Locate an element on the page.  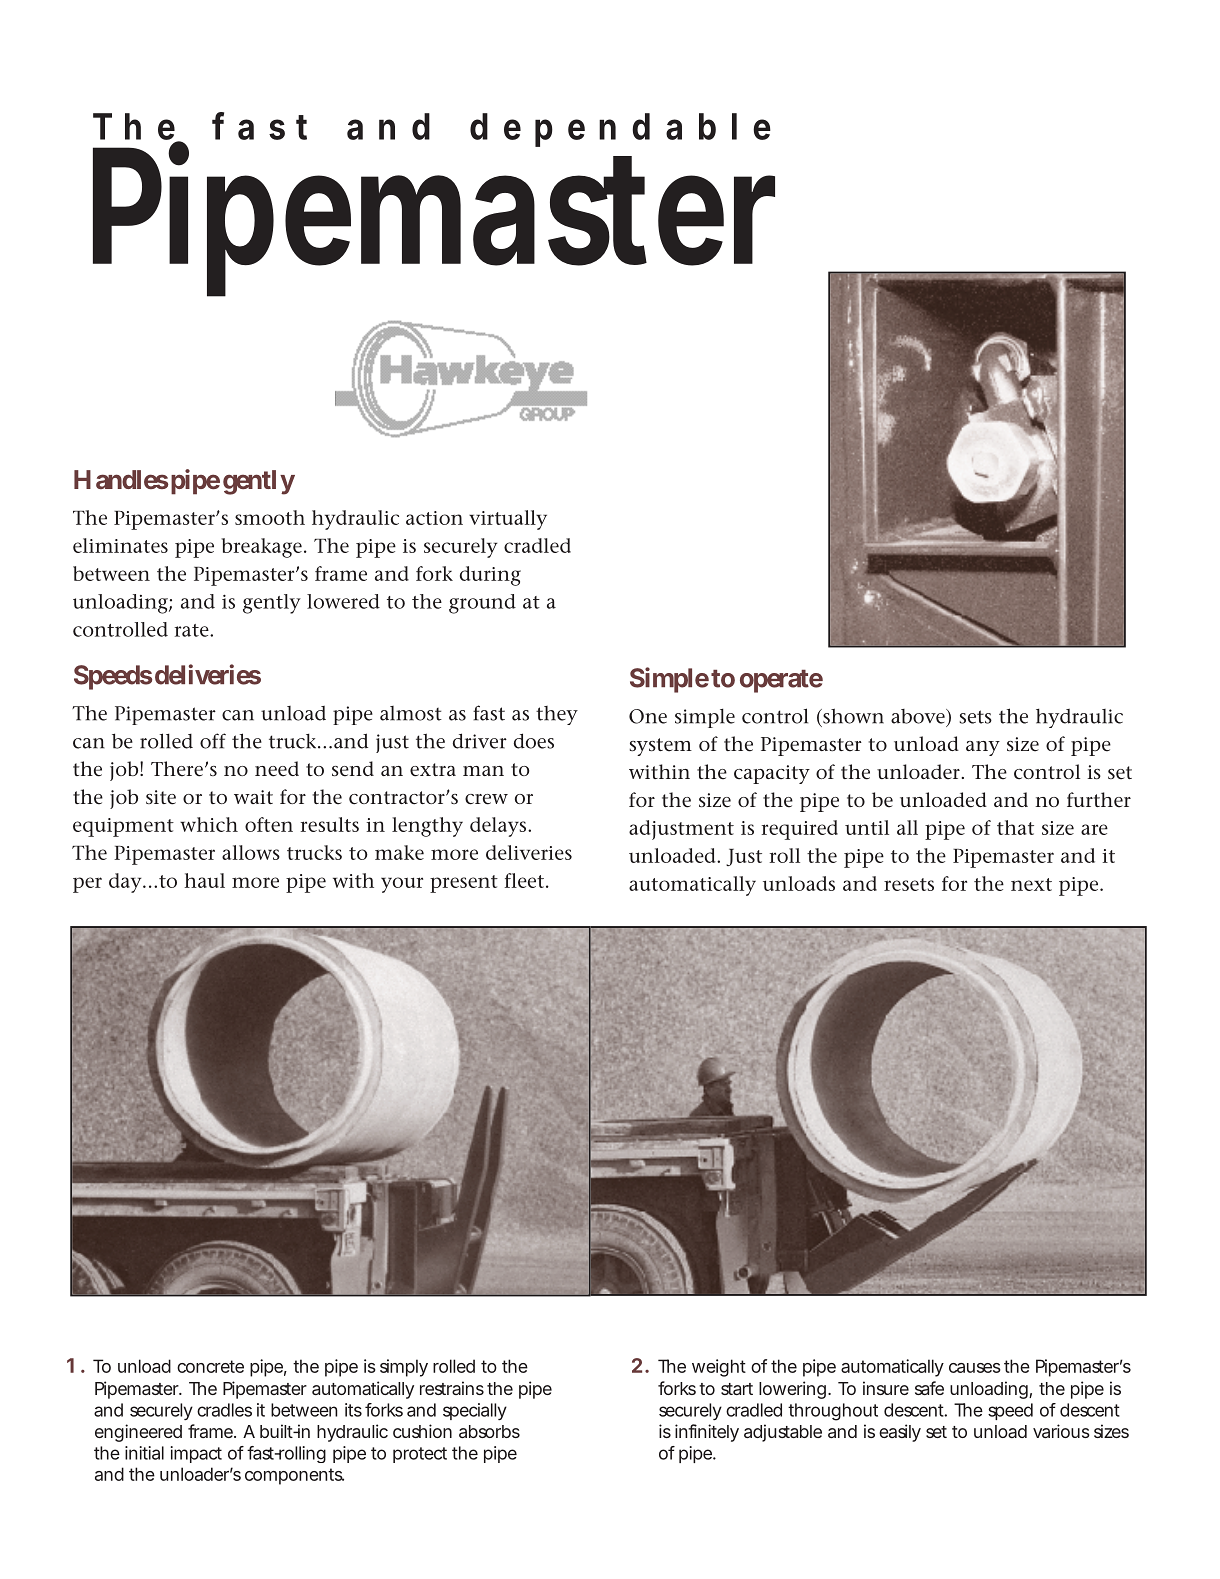
virtually is located at coordinates (508, 520).
